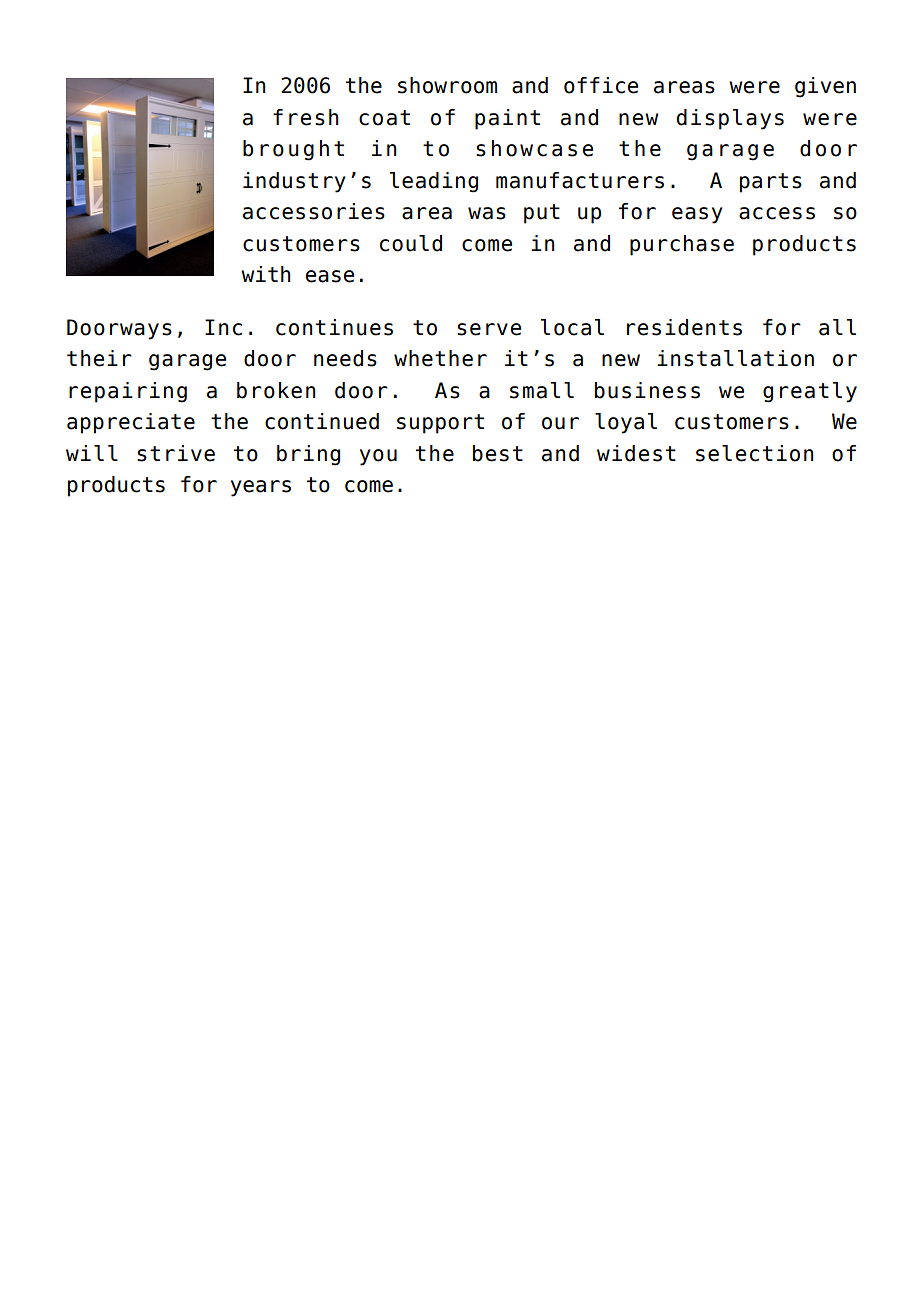  I want to click on showroom, so click(447, 85).
